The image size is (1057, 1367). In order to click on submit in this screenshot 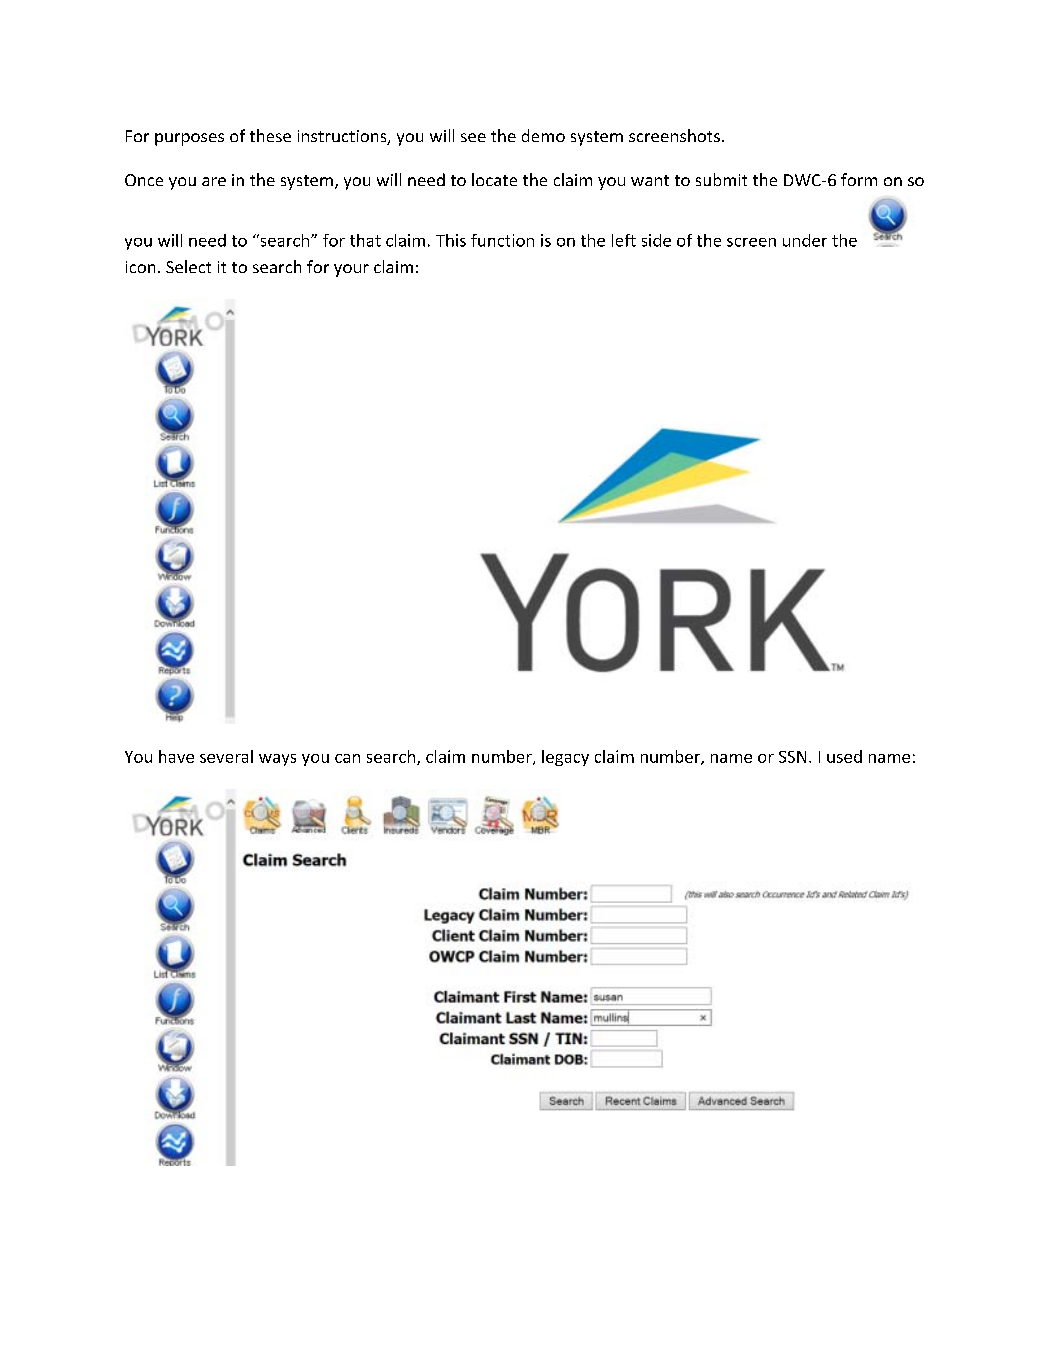, I will do `click(721, 179)`.
